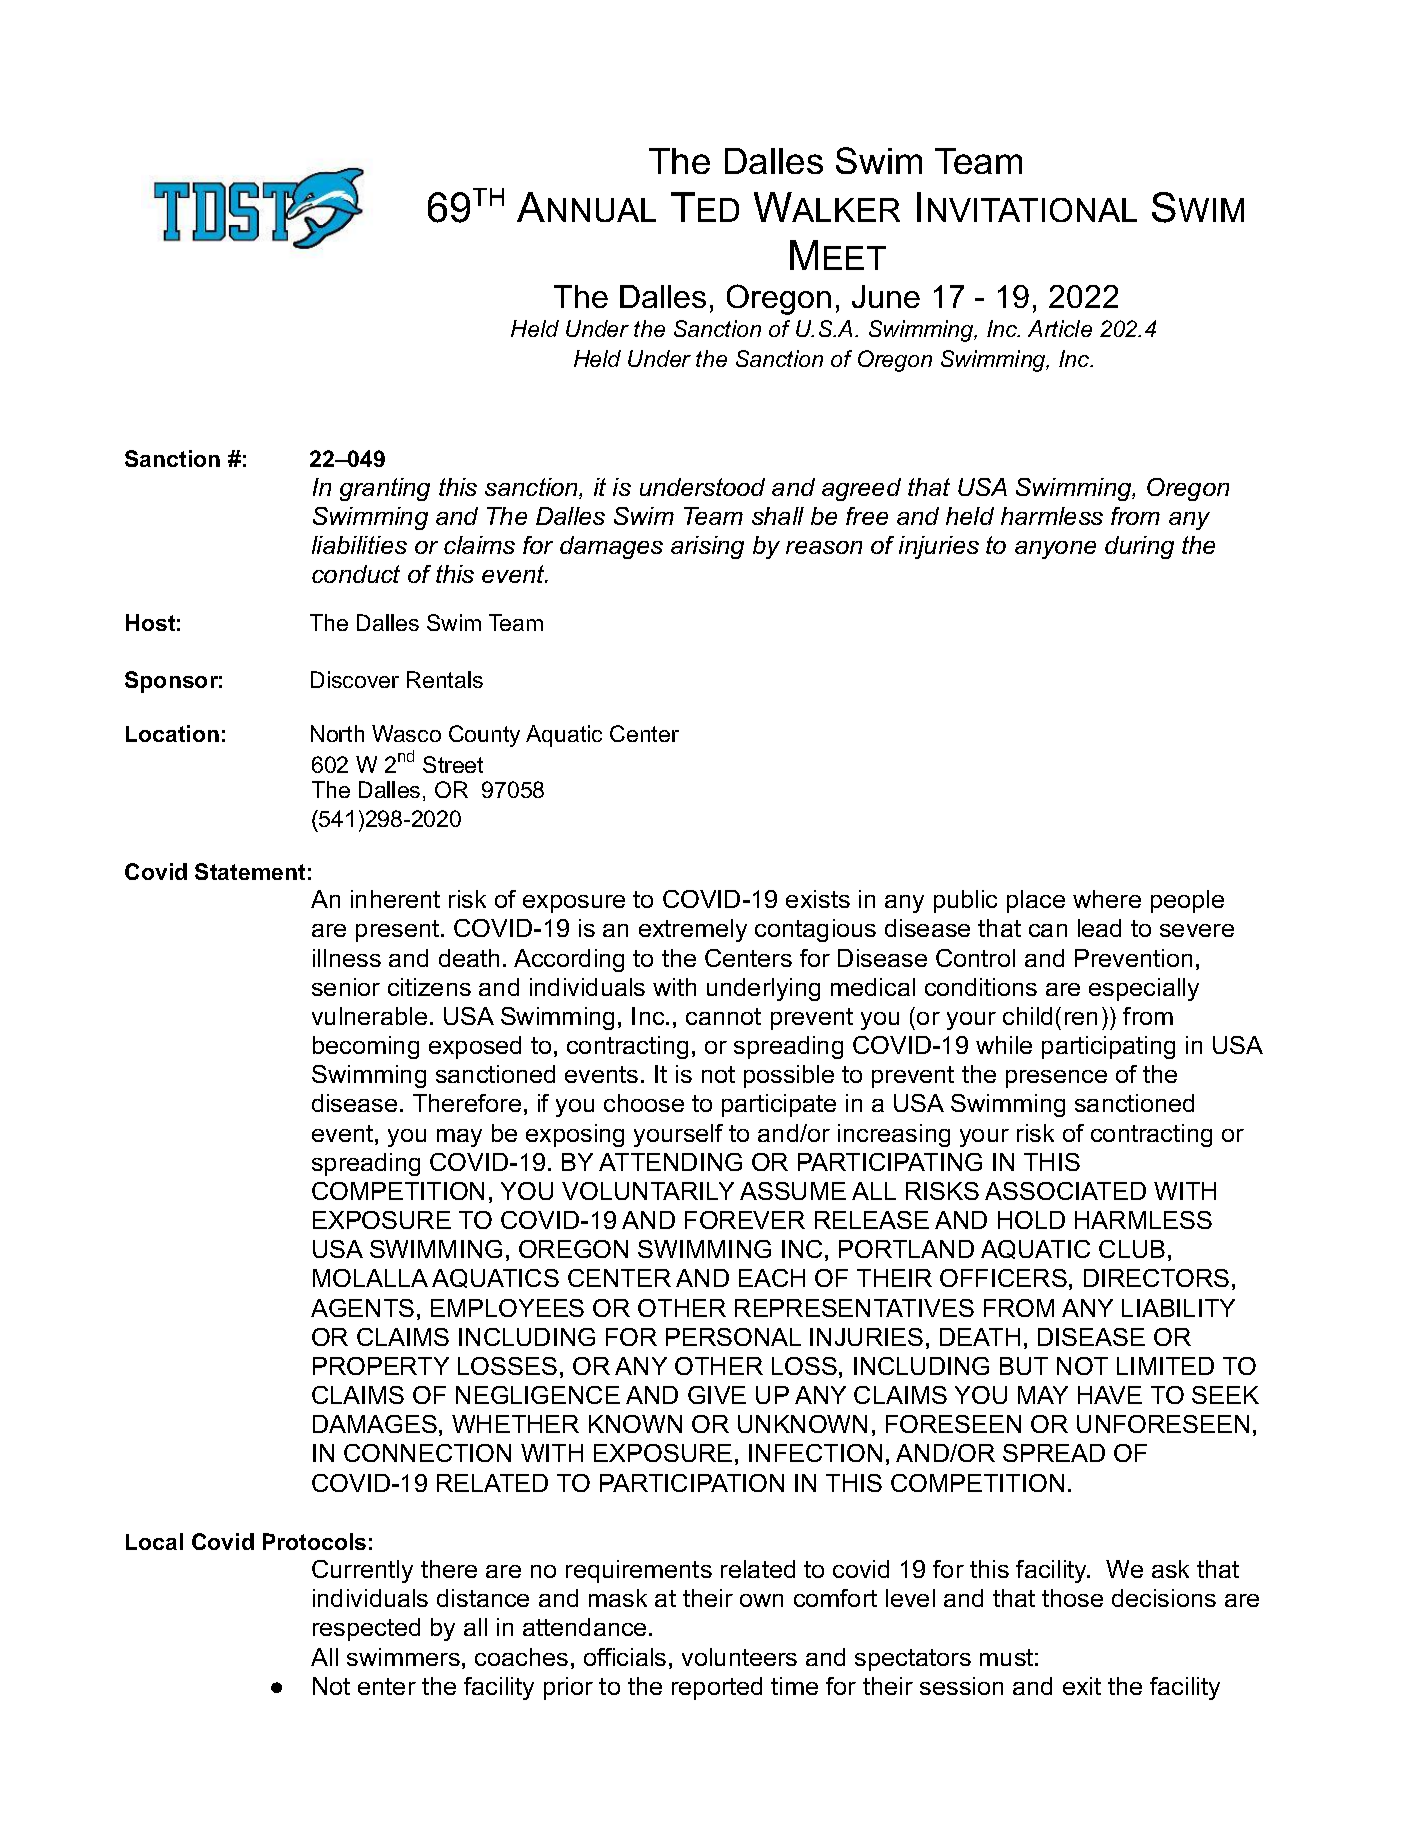 This screenshot has height=1826, width=1411. What do you see at coordinates (739, 1657) in the screenshot?
I see `volunteers` at bounding box center [739, 1657].
